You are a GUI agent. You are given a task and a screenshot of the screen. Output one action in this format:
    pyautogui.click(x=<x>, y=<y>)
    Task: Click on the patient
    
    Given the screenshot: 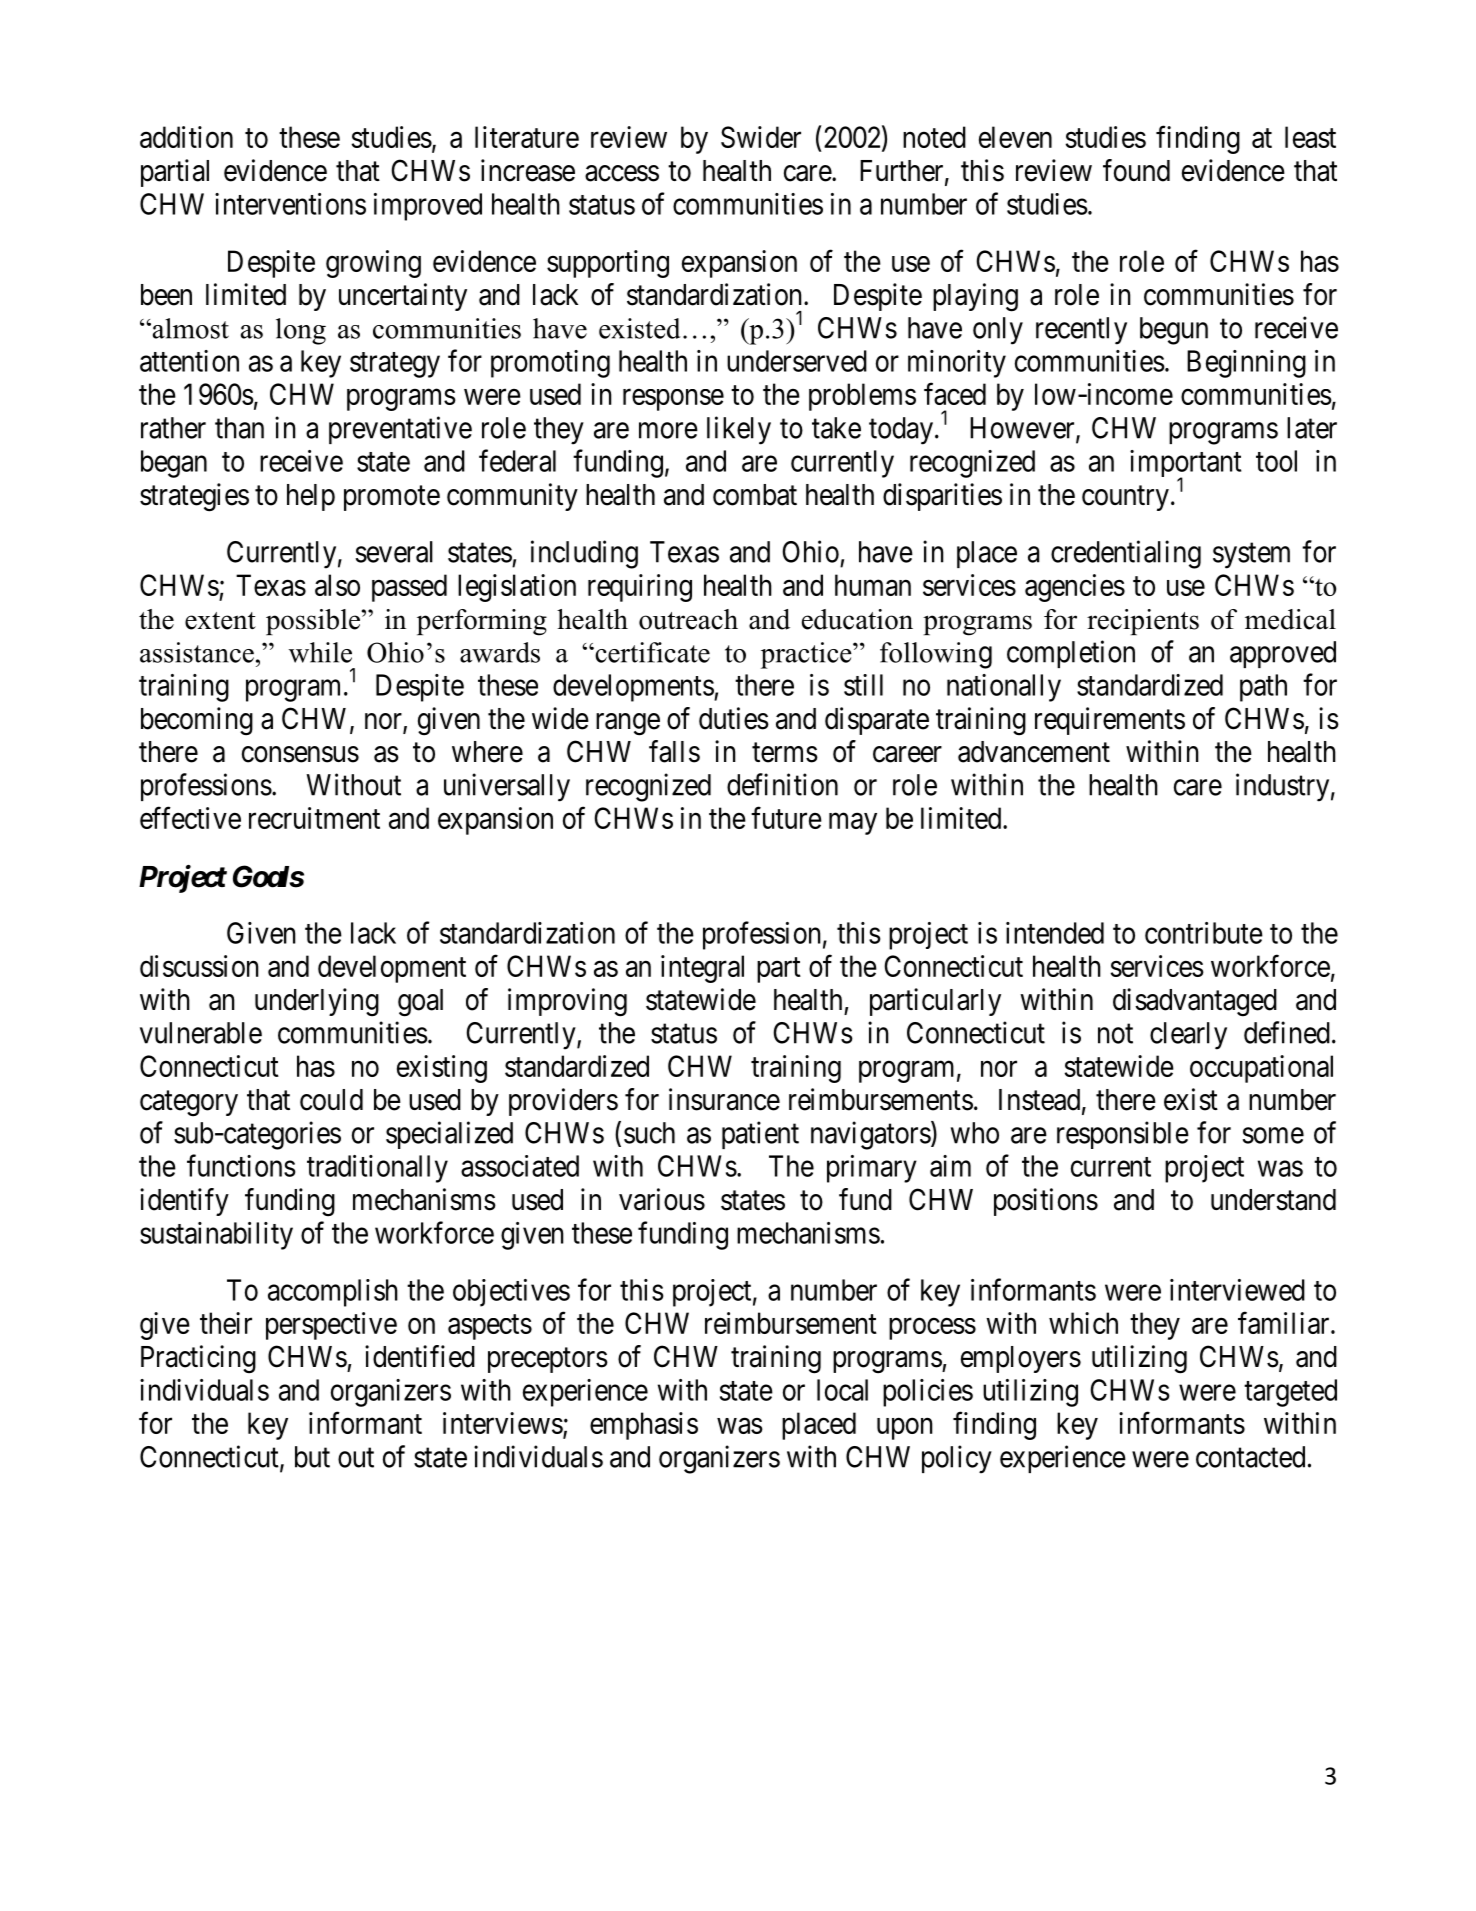 What is the action you would take?
    pyautogui.click(x=760, y=1135)
